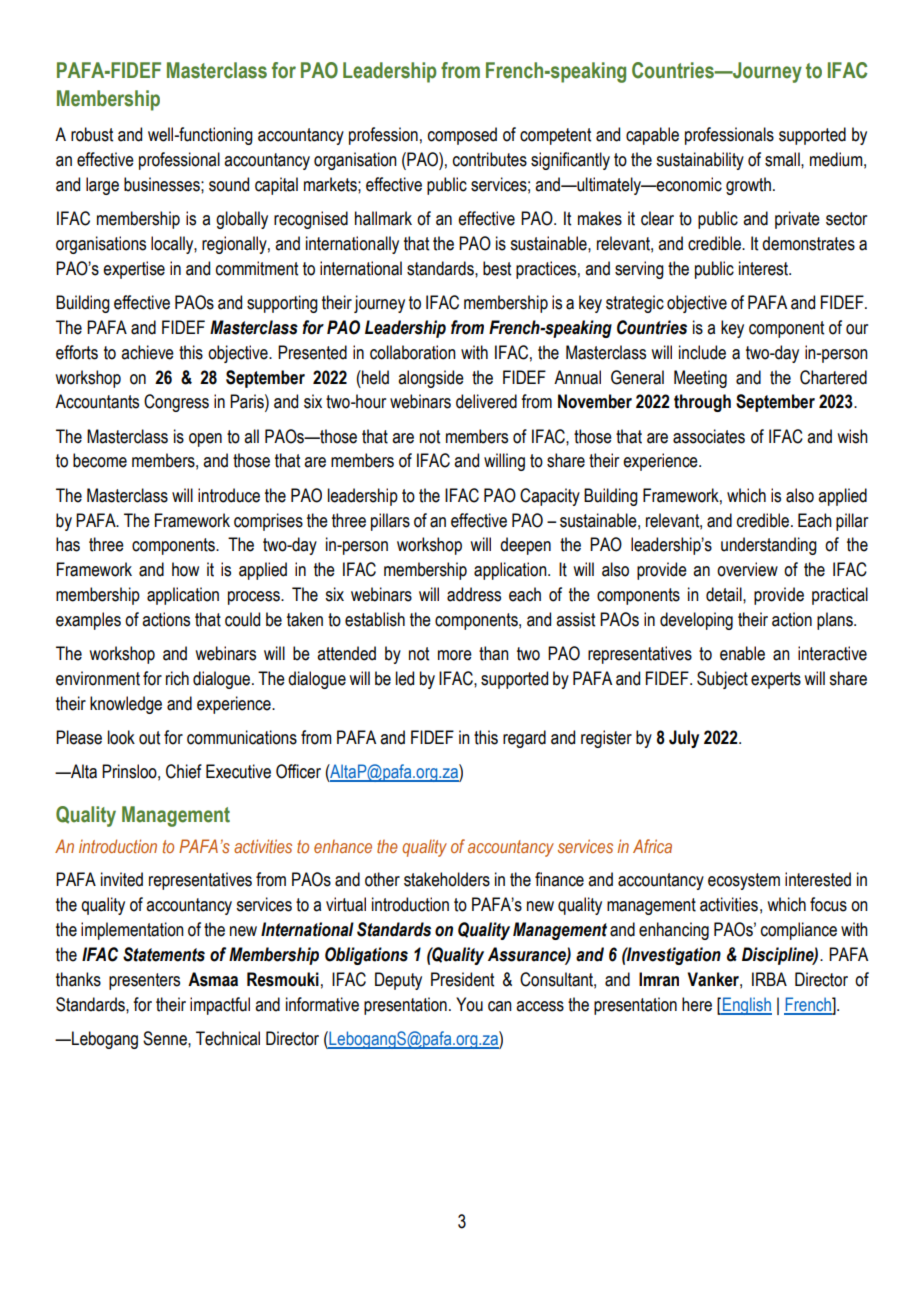 This image has height=1308, width=924. I want to click on You, so click(469, 1004).
